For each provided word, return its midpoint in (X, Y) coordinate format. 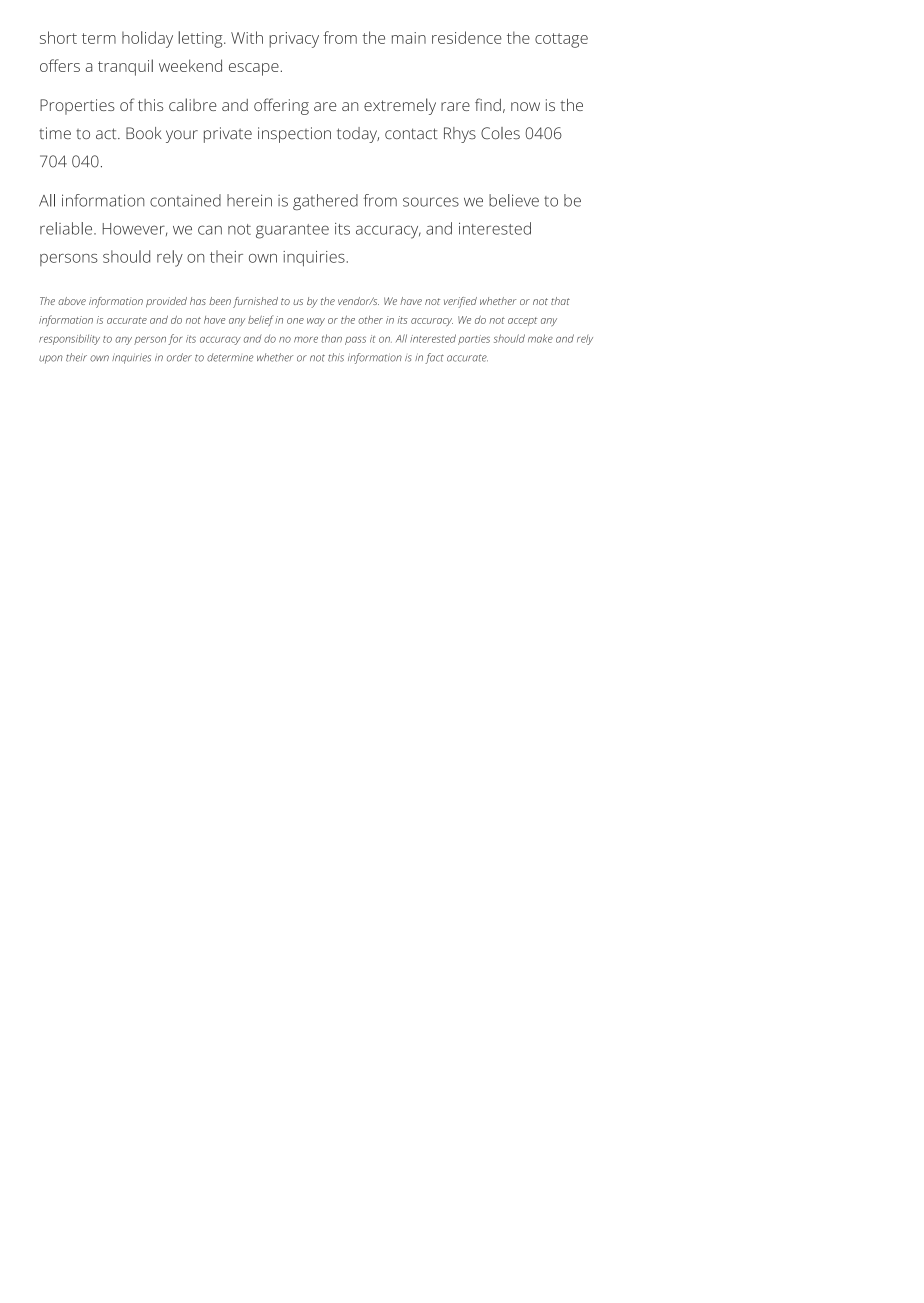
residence (467, 37)
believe (514, 200)
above (72, 301)
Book (144, 133)
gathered (325, 202)
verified (460, 302)
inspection (294, 135)
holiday (147, 39)
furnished (255, 302)
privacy (294, 40)
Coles (500, 133)
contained (185, 200)
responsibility (69, 339)
